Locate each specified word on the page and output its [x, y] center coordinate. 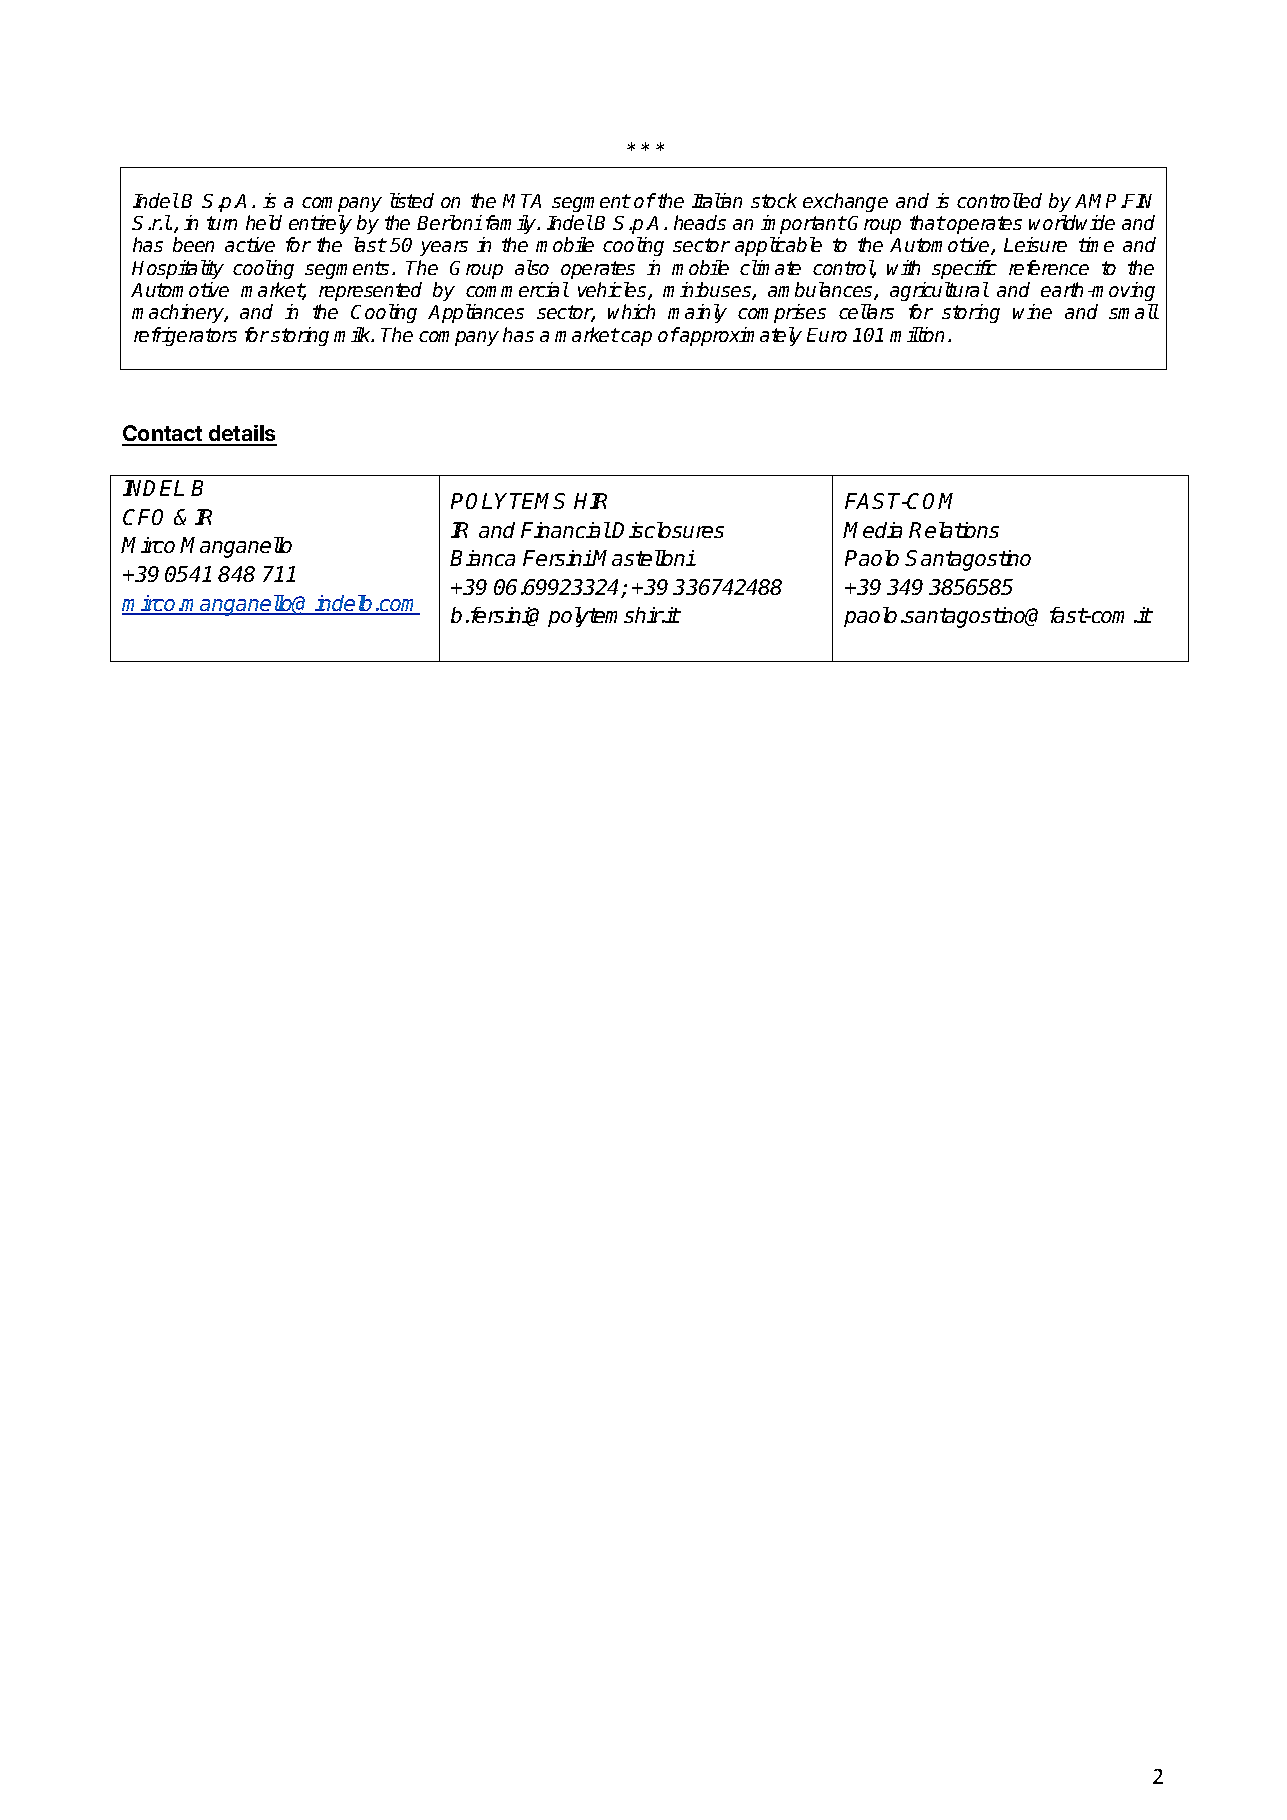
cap [635, 338]
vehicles [613, 291]
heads [700, 222]
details [242, 435]
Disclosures [668, 530]
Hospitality [178, 269]
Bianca [482, 558]
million [917, 334]
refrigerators [185, 336]
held [264, 222]
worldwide [1072, 222]
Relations [954, 530]
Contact [163, 435]
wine [1032, 311]
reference [1049, 267]
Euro [827, 335]
